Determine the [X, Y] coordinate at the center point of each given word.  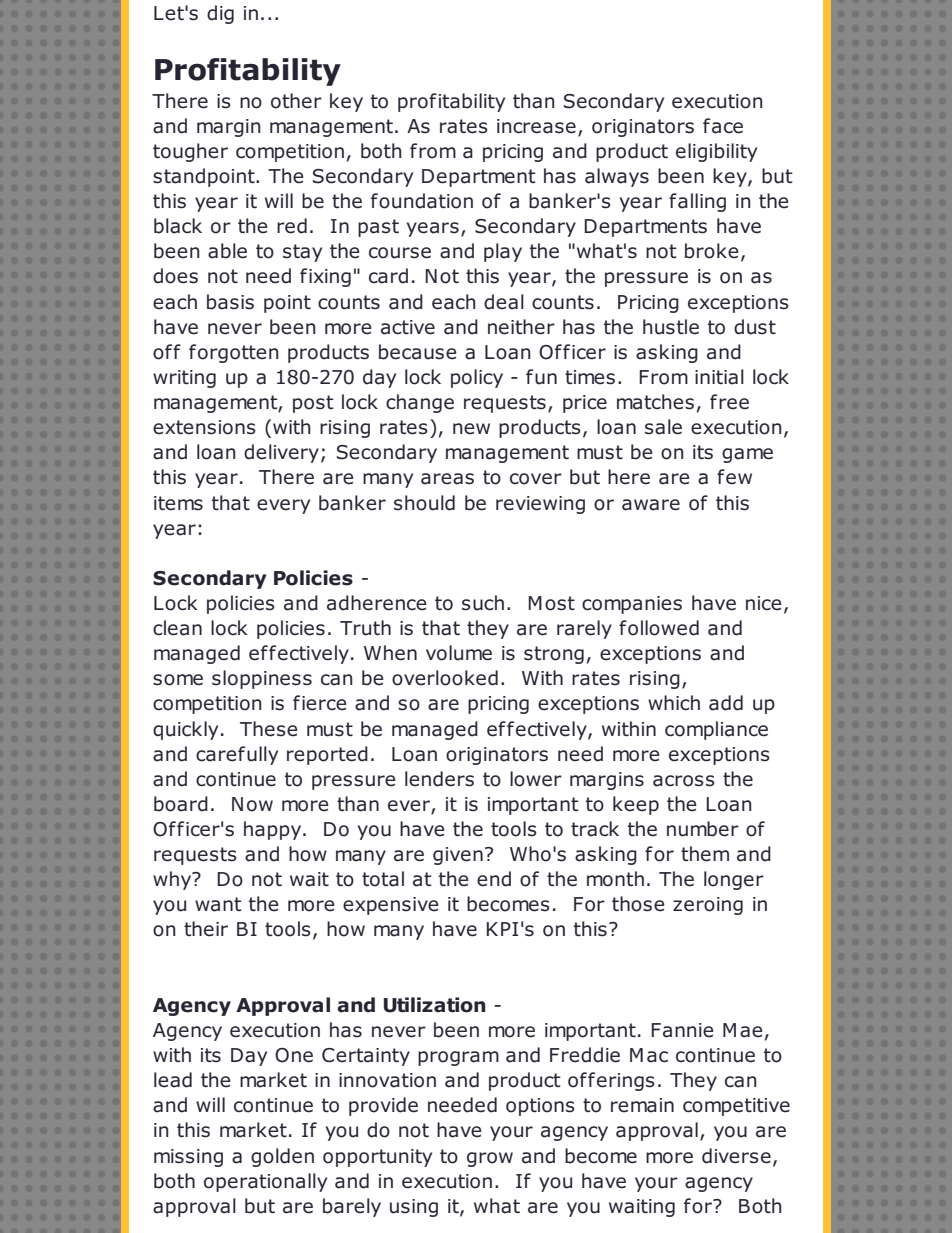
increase [536, 126]
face [723, 126]
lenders [439, 779]
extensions [204, 427]
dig [220, 14]
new [471, 429]
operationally [265, 1182]
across [684, 781]
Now [252, 804]
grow [490, 1159]
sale [663, 427]
